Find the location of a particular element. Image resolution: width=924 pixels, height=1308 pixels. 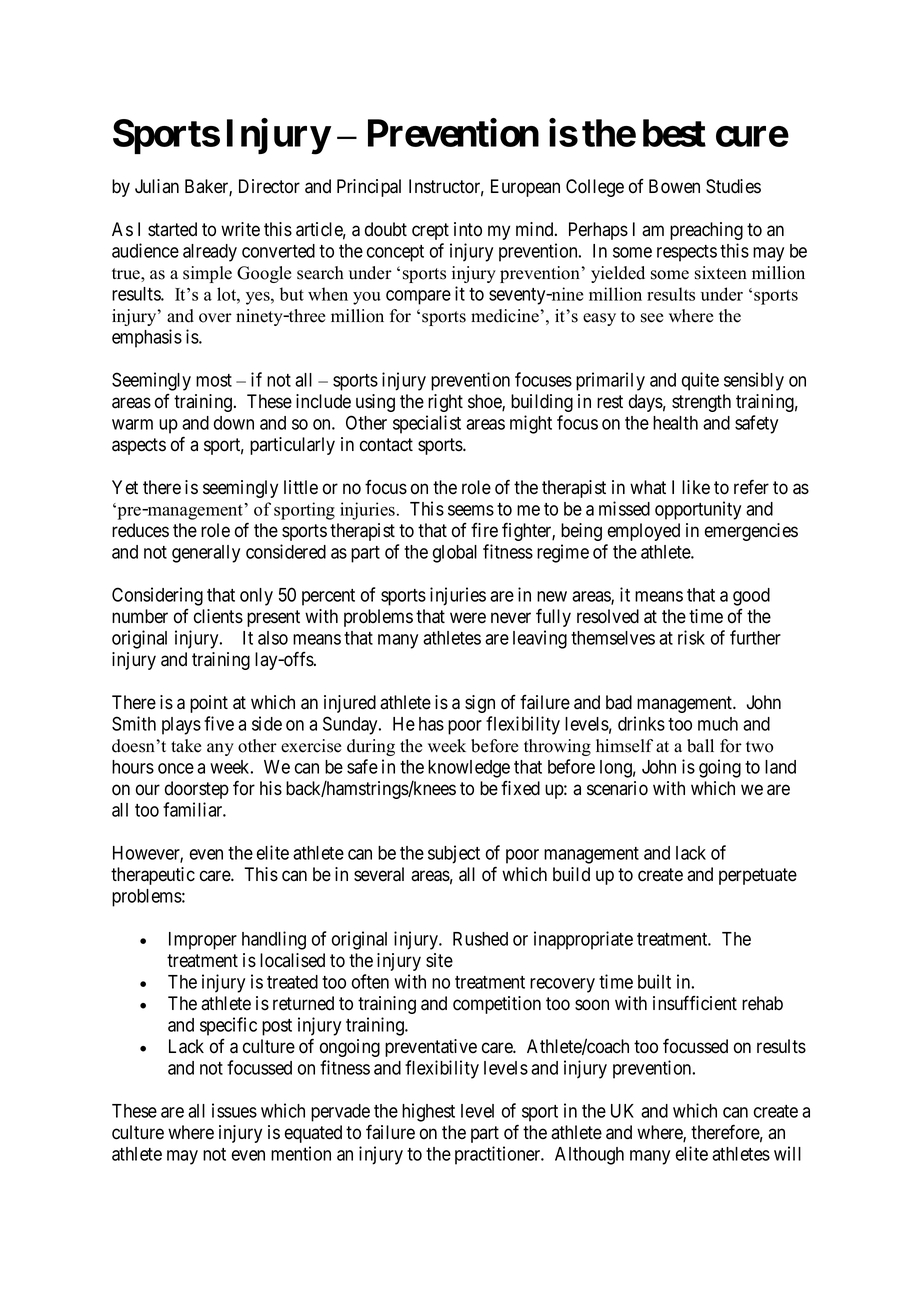

therapeutic is located at coordinates (153, 876).
